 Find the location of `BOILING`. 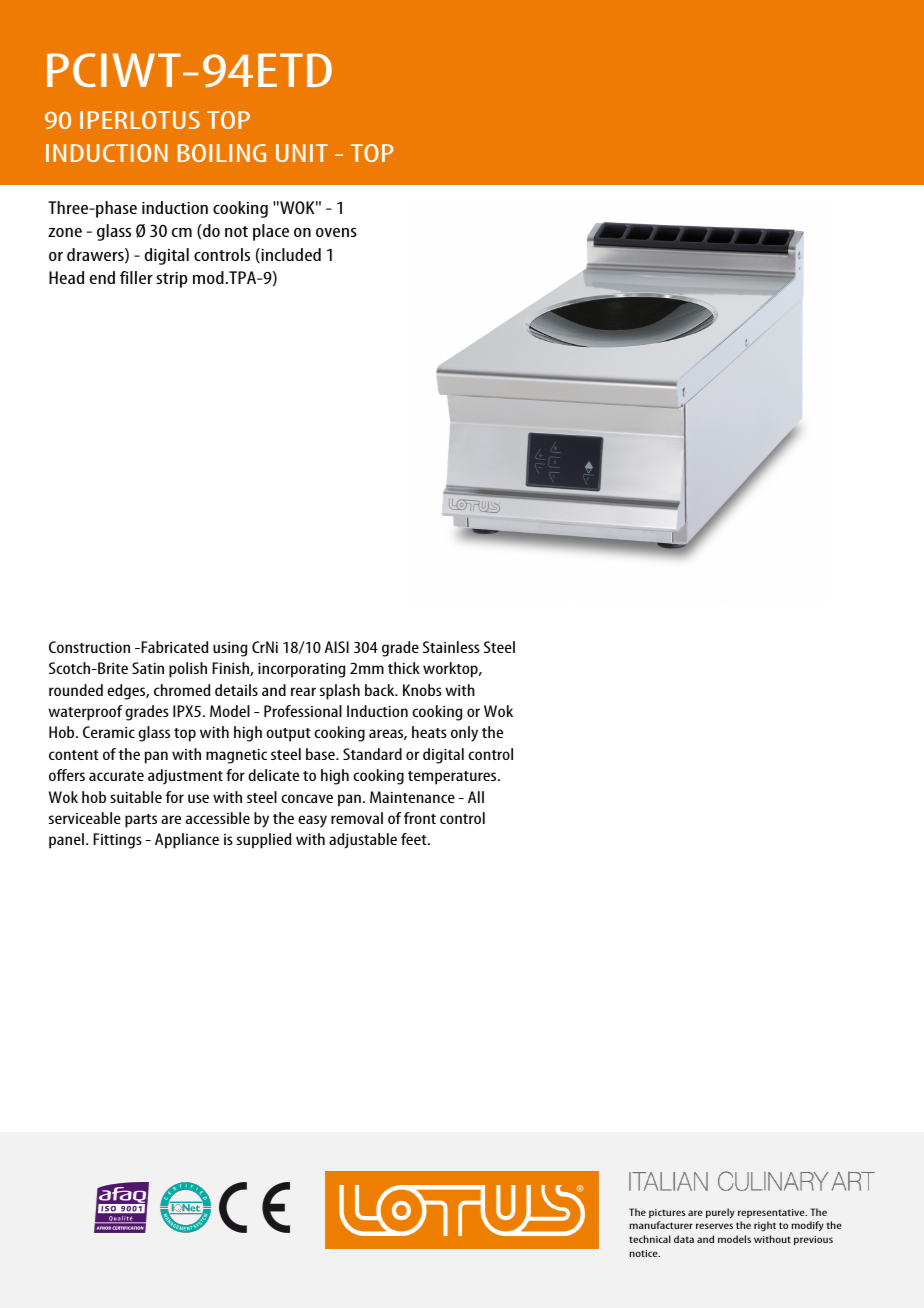

BOILING is located at coordinates (222, 153).
